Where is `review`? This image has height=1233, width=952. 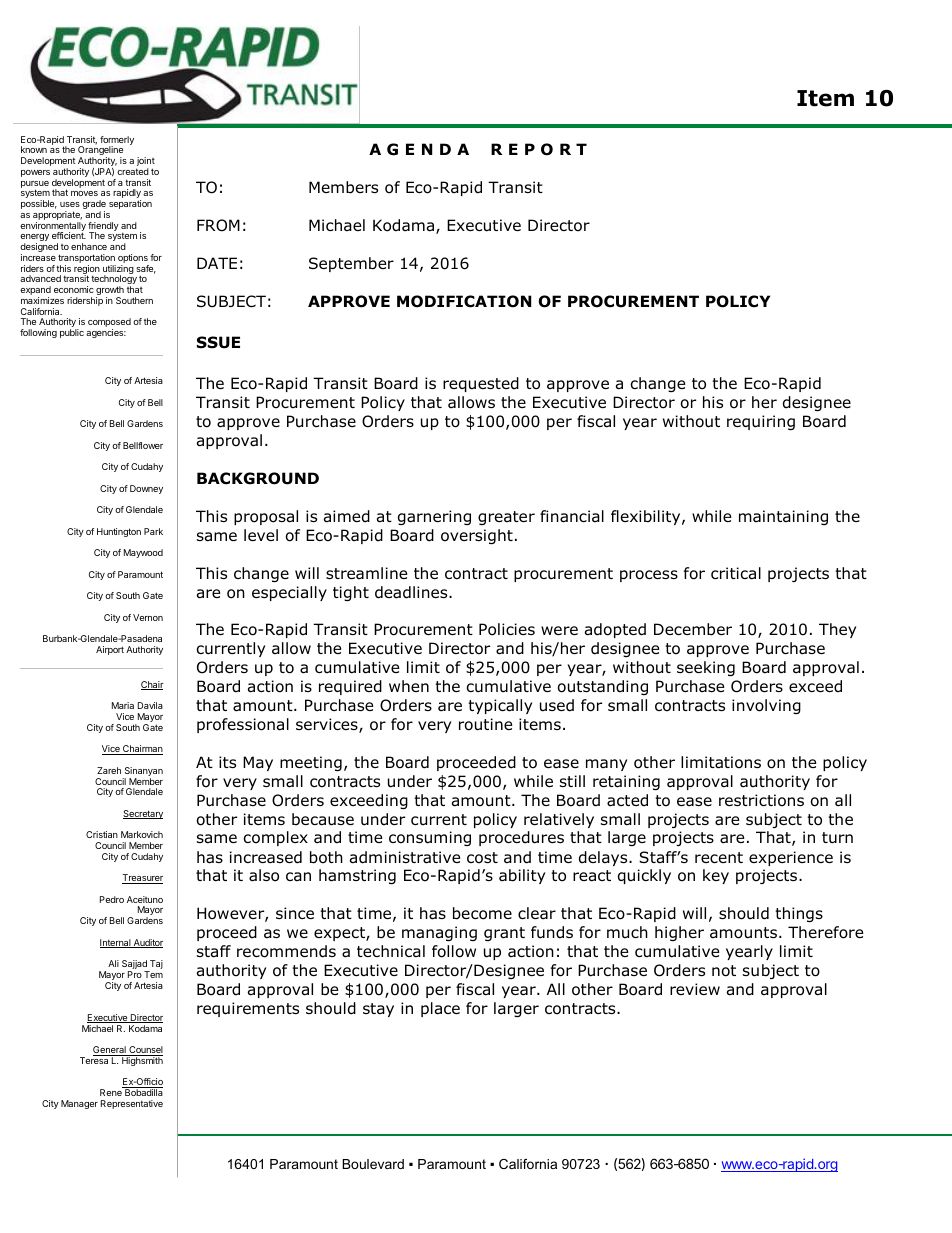 review is located at coordinates (695, 989).
